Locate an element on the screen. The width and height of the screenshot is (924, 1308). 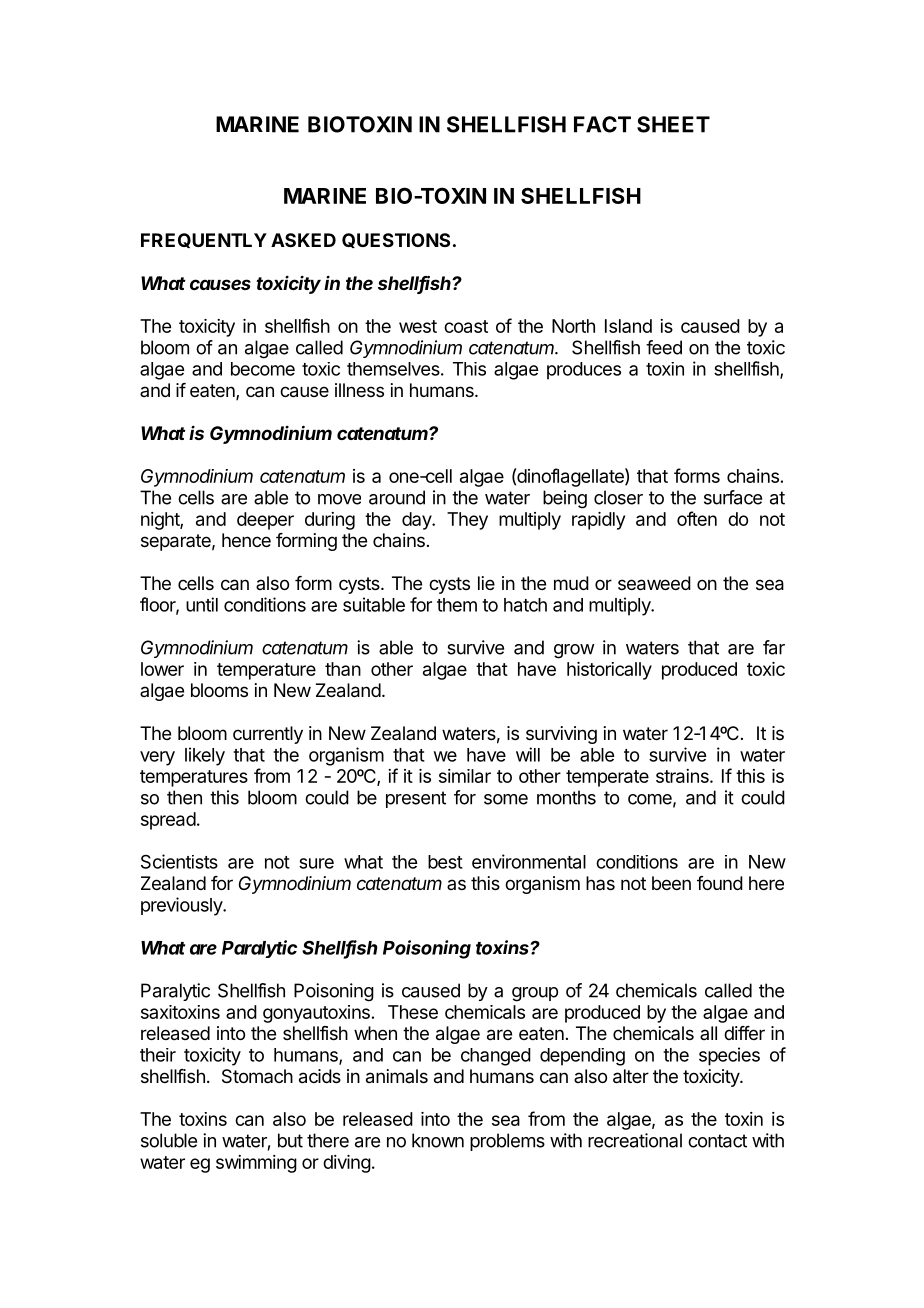
SHEET is located at coordinates (673, 124).
